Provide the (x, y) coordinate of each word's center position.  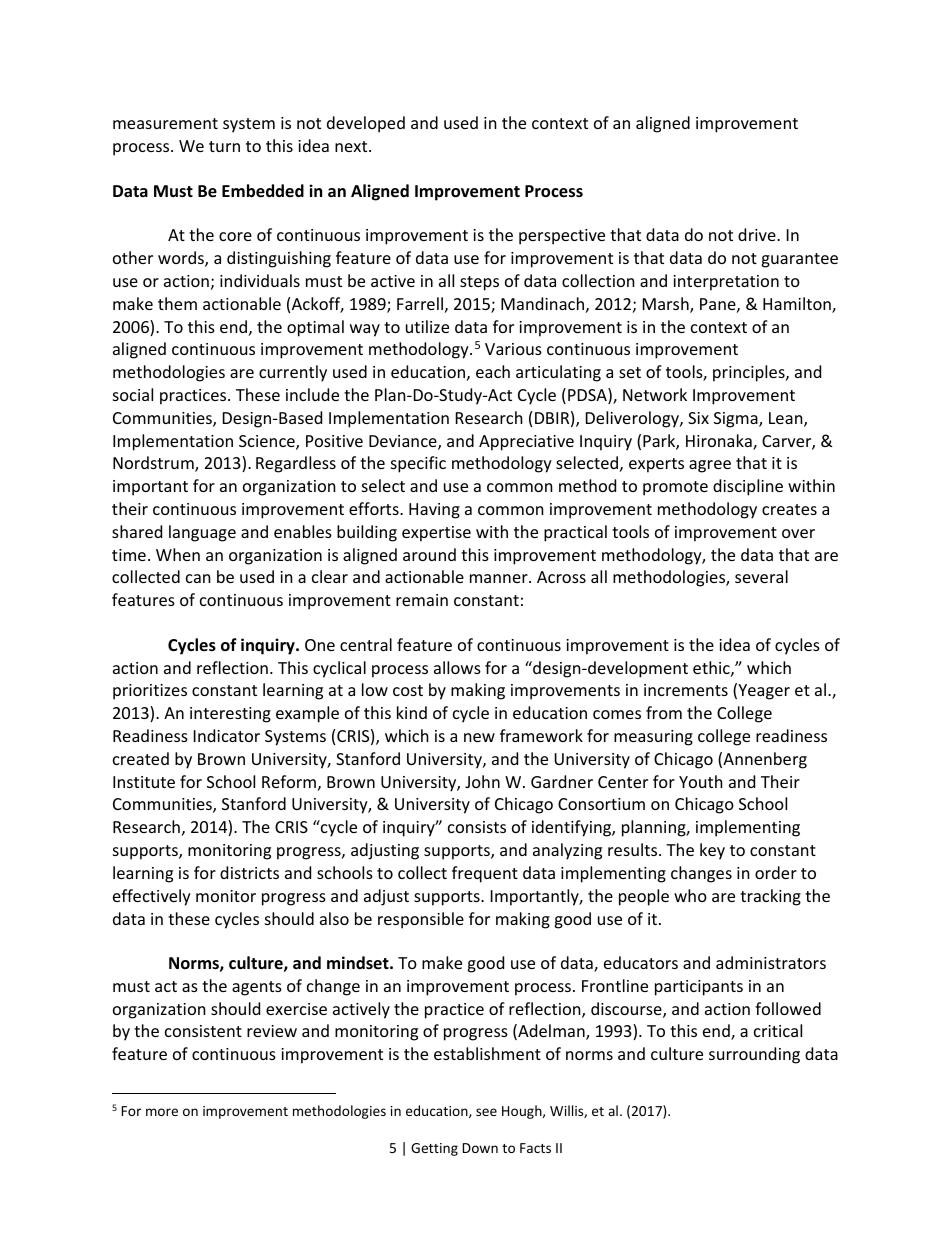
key (712, 851)
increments (686, 690)
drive (758, 234)
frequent (485, 874)
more (162, 1112)
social (133, 394)
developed (366, 124)
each (493, 371)
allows (457, 667)
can (198, 578)
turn (224, 146)
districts (249, 872)
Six (698, 418)
